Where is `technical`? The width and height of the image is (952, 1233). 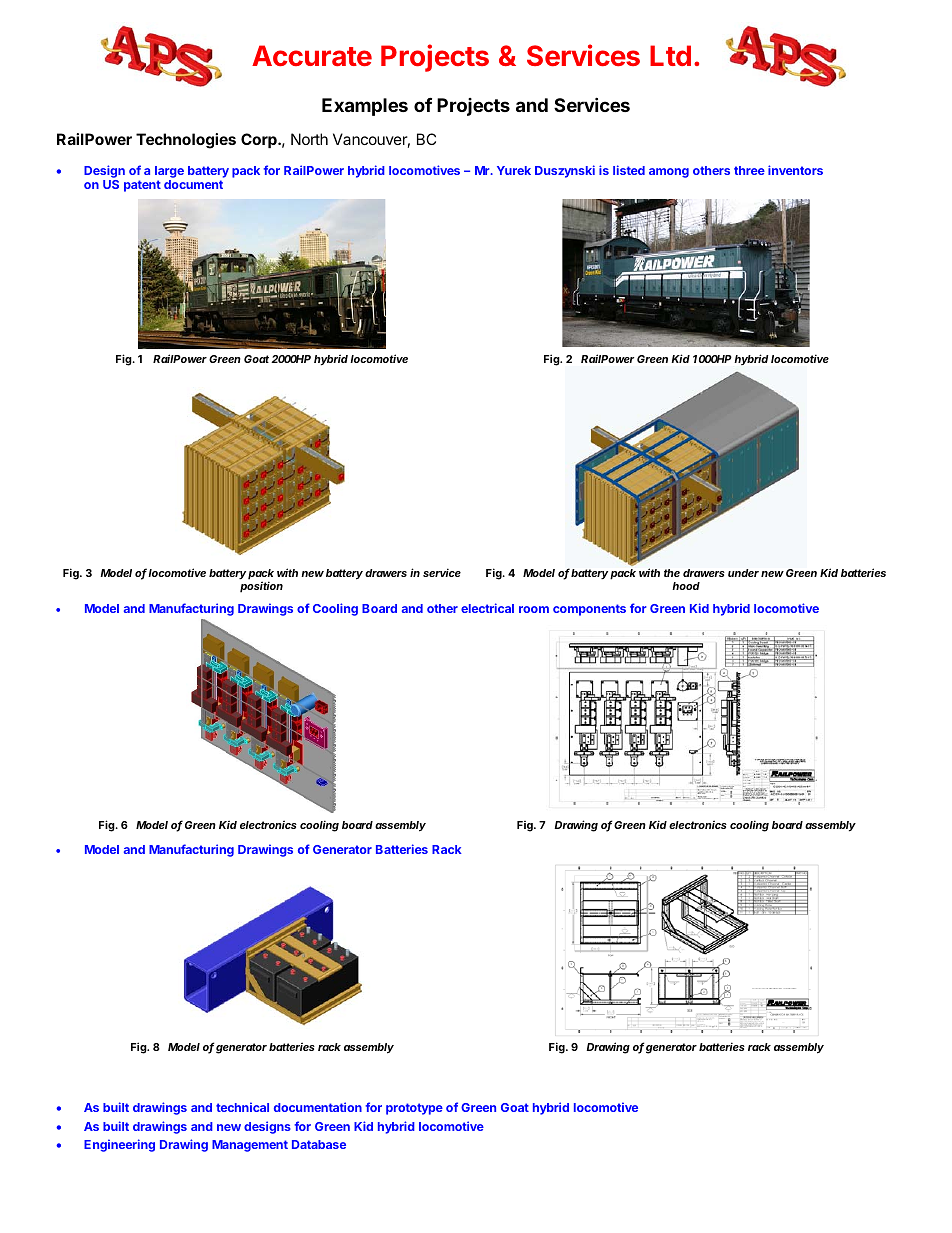
technical is located at coordinates (242, 1107).
